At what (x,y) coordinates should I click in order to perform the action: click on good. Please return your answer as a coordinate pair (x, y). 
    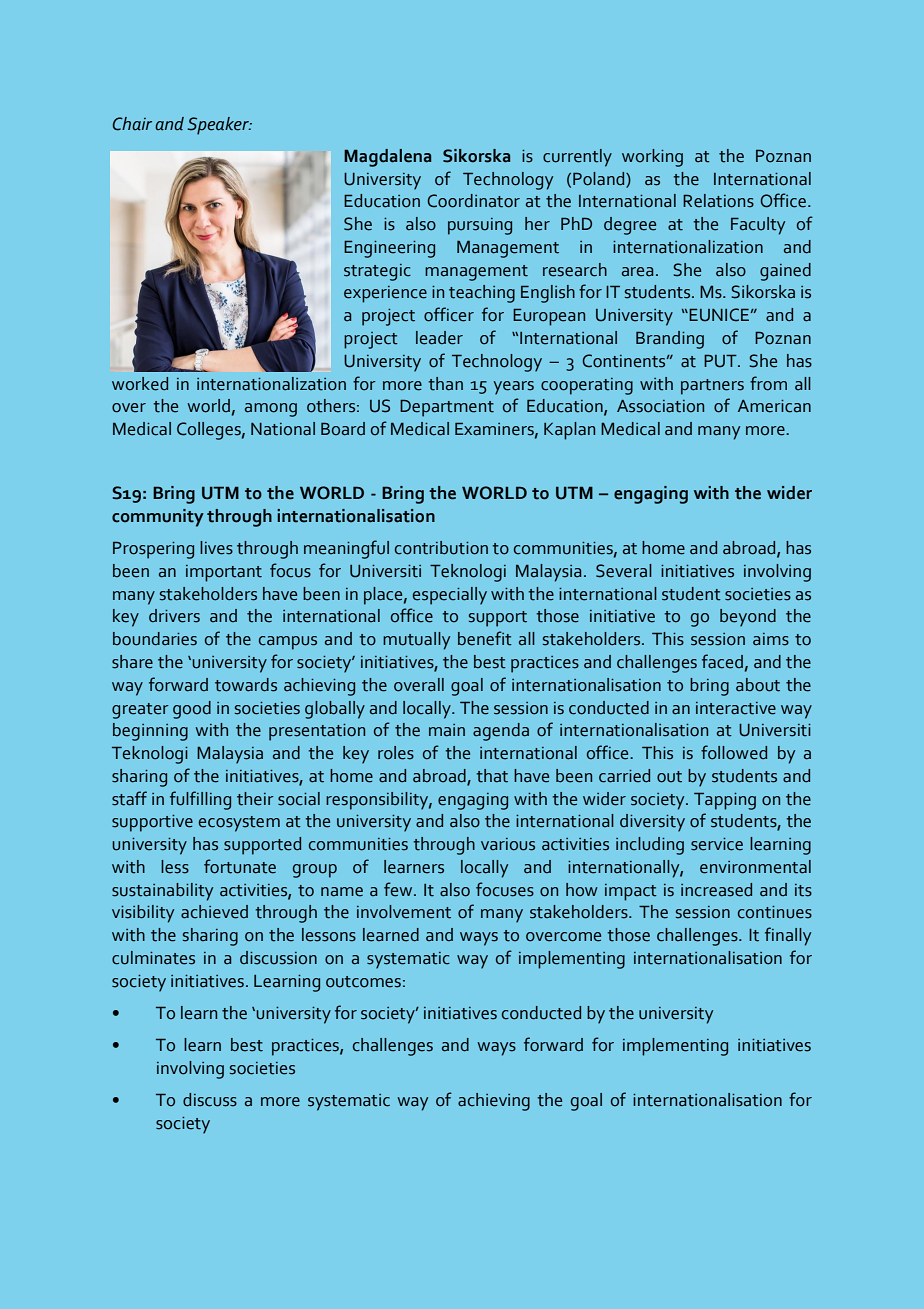
    Looking at the image, I should click on (192, 710).
